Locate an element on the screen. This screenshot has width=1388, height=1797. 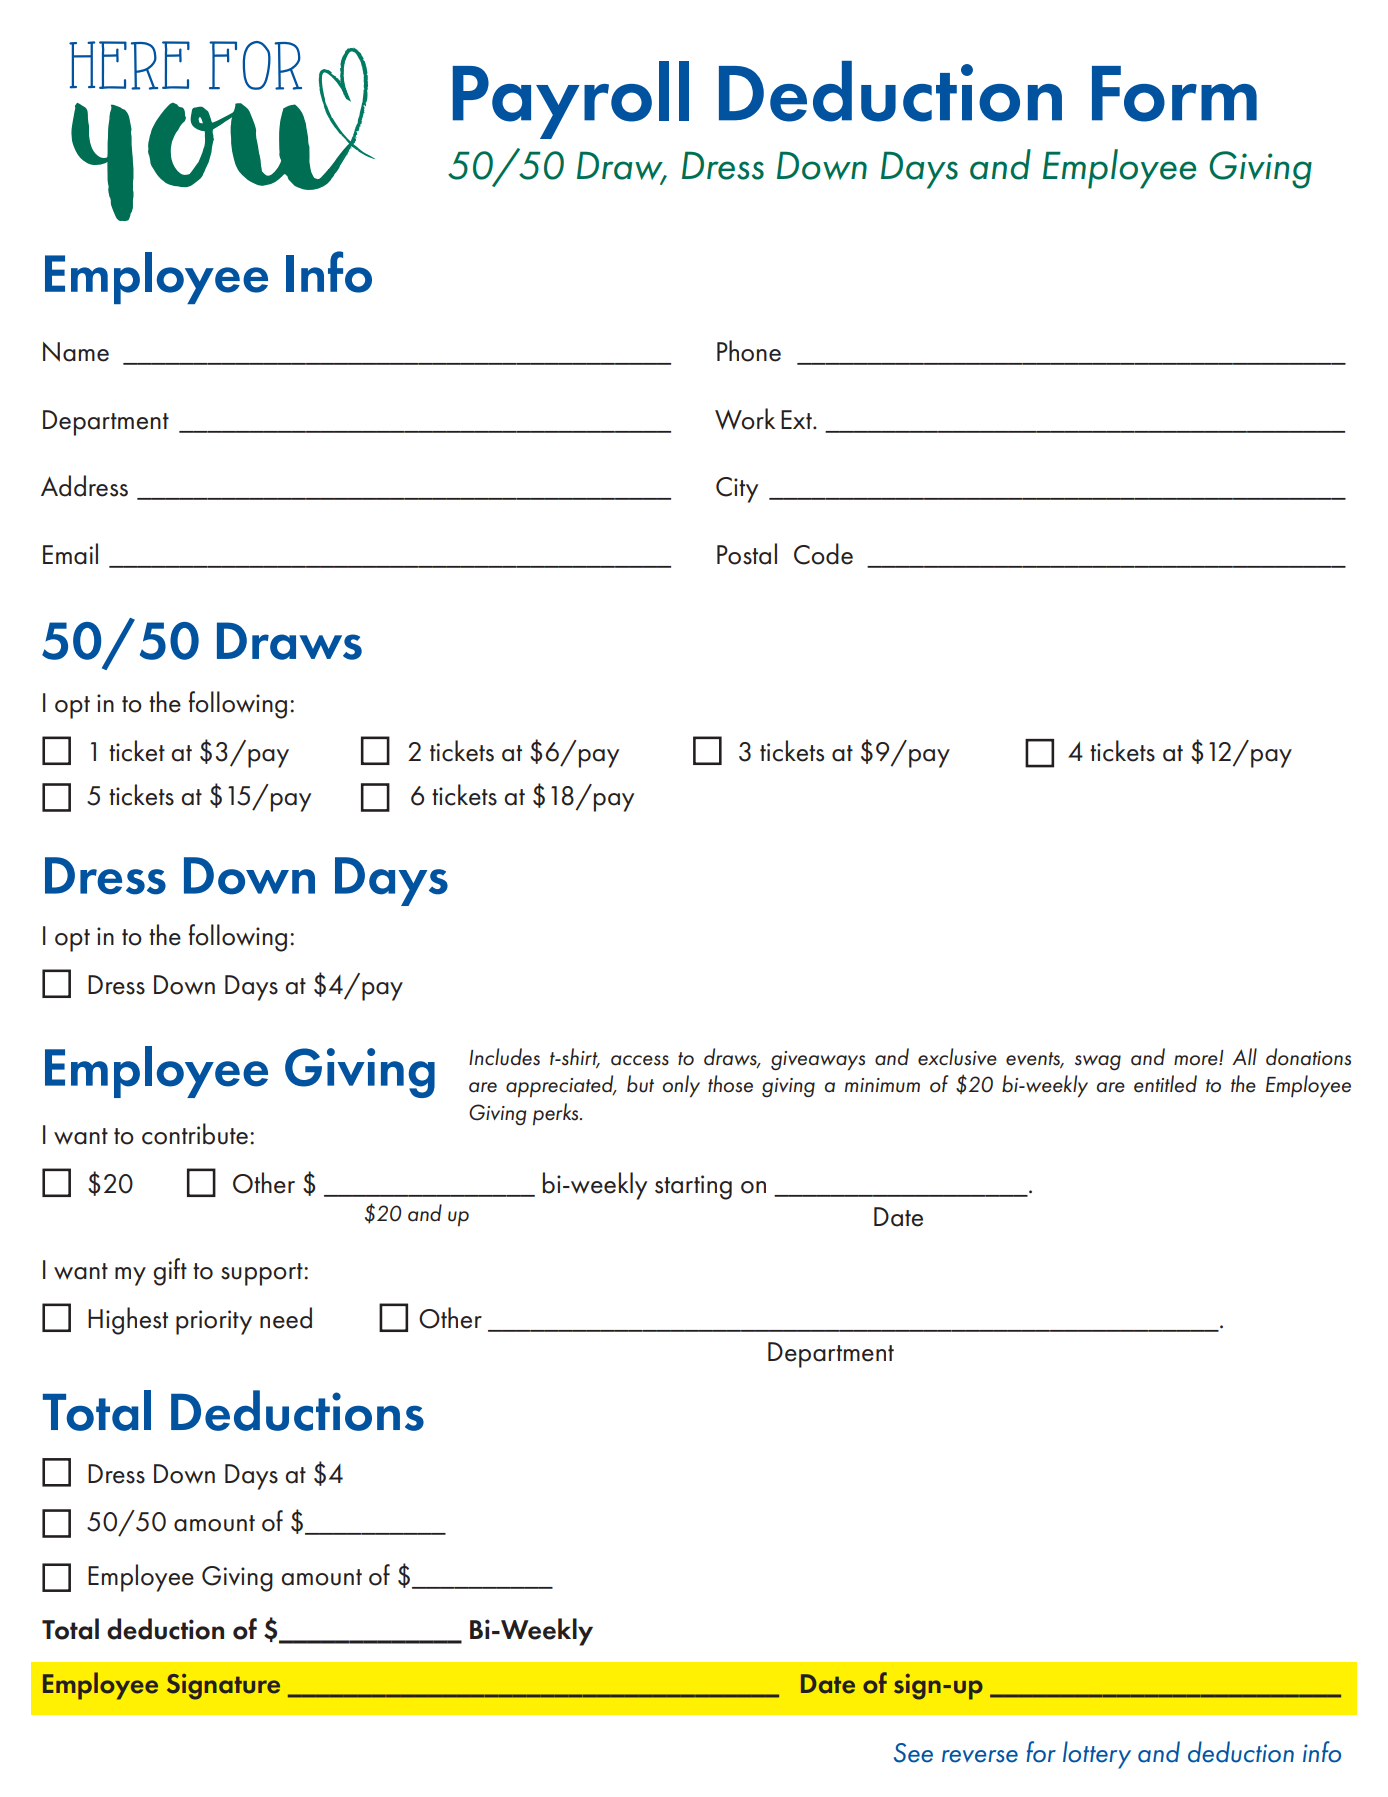
Postal is located at coordinates (747, 554).
